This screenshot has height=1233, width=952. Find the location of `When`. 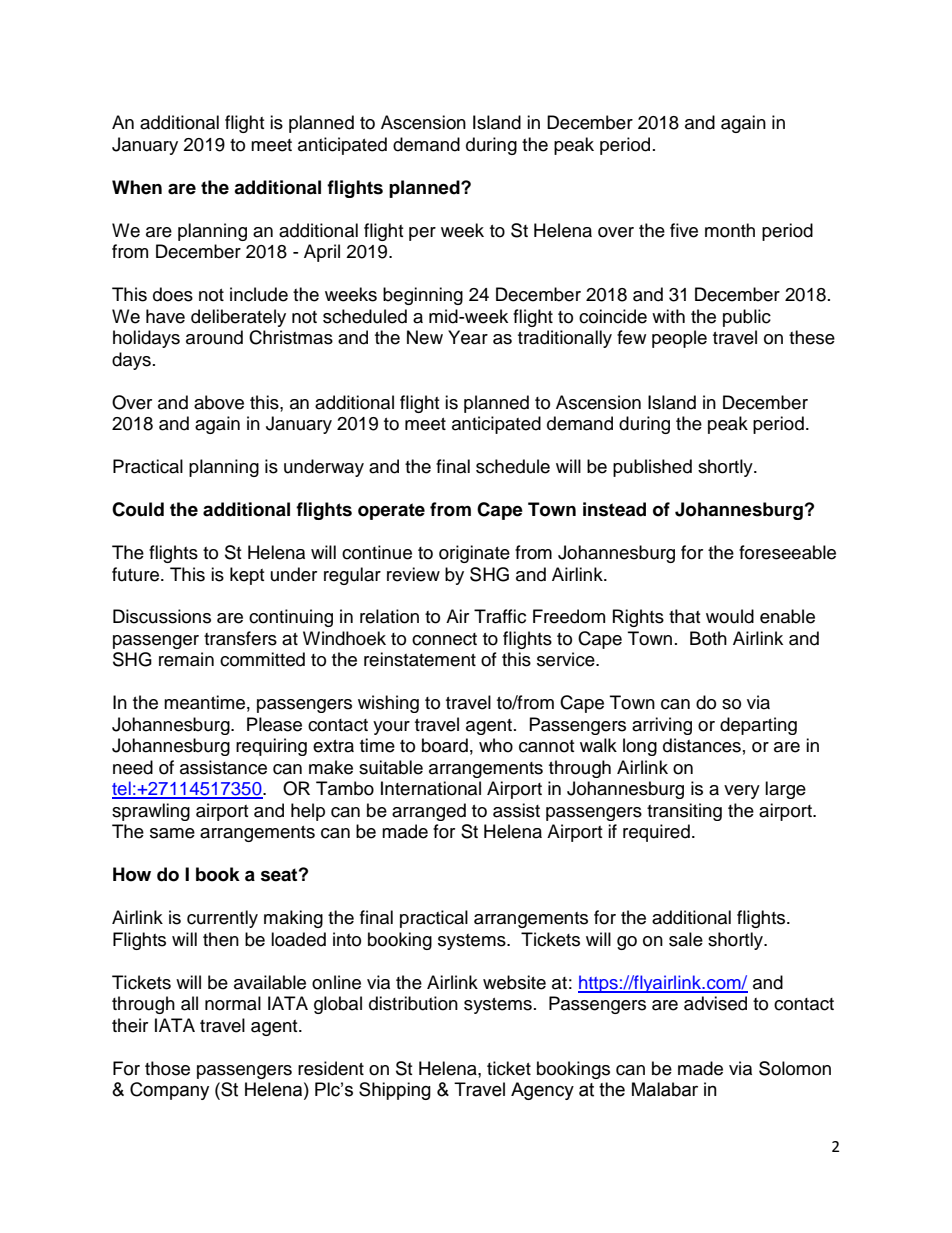

When is located at coordinates (137, 187).
